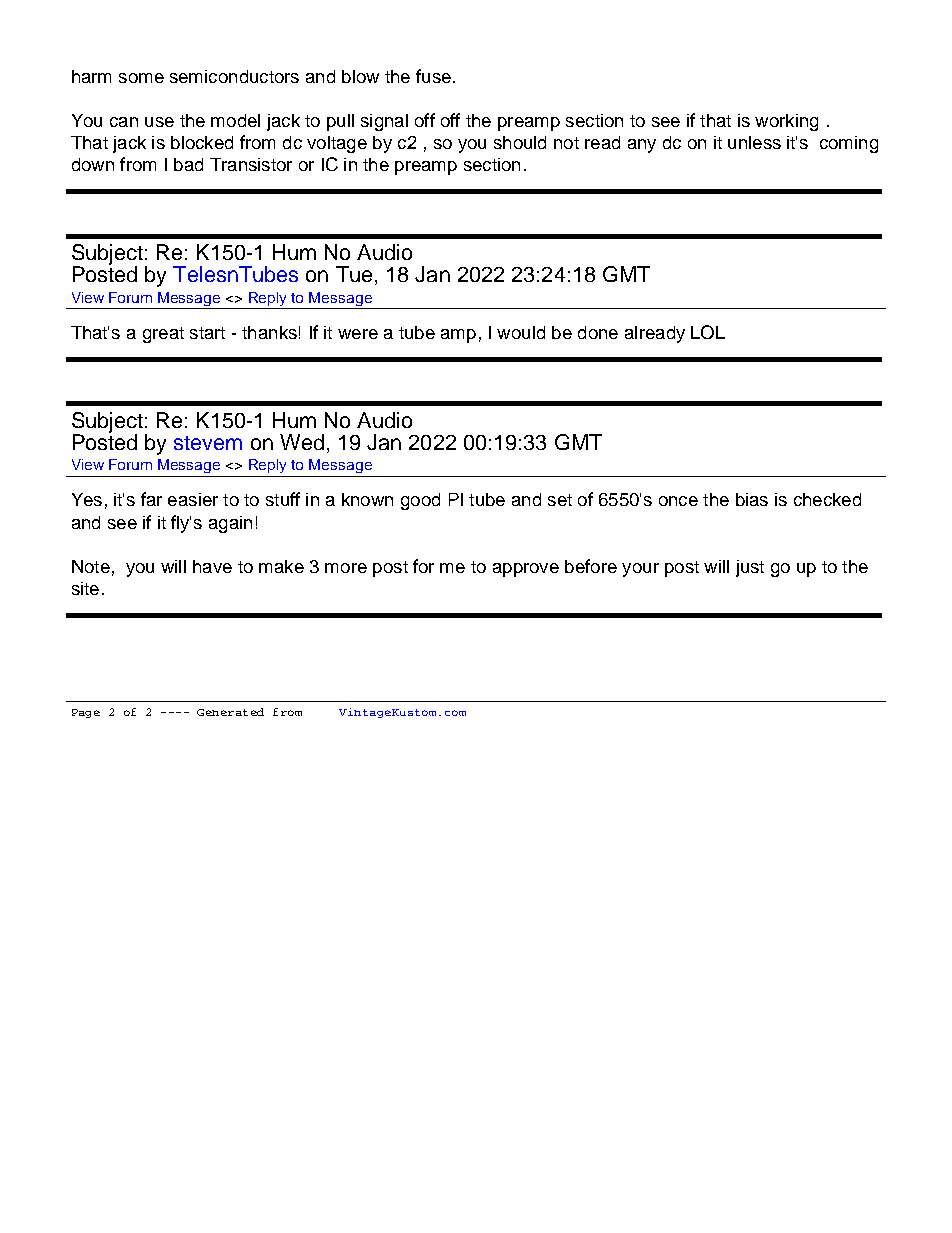 This screenshot has width=952, height=1233. What do you see at coordinates (433, 76) in the screenshot?
I see `fuse` at bounding box center [433, 76].
